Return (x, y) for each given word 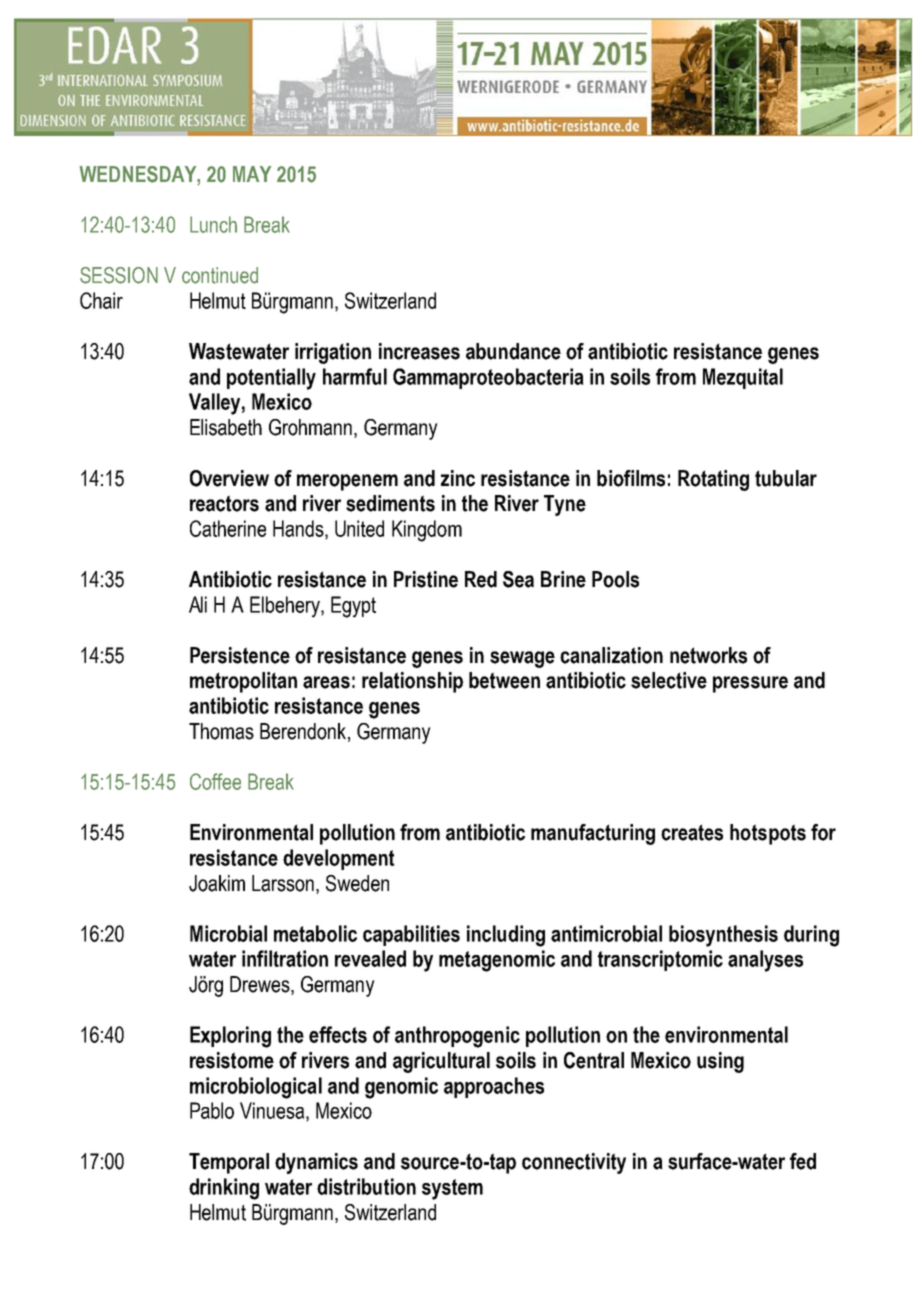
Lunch (213, 224)
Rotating (713, 480)
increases (419, 351)
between (504, 680)
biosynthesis (723, 936)
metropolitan (243, 682)
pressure (750, 684)
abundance (513, 351)
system (452, 1189)
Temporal (229, 1163)
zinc (458, 478)
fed (803, 1161)
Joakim (217, 883)
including (506, 936)
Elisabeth (226, 427)
